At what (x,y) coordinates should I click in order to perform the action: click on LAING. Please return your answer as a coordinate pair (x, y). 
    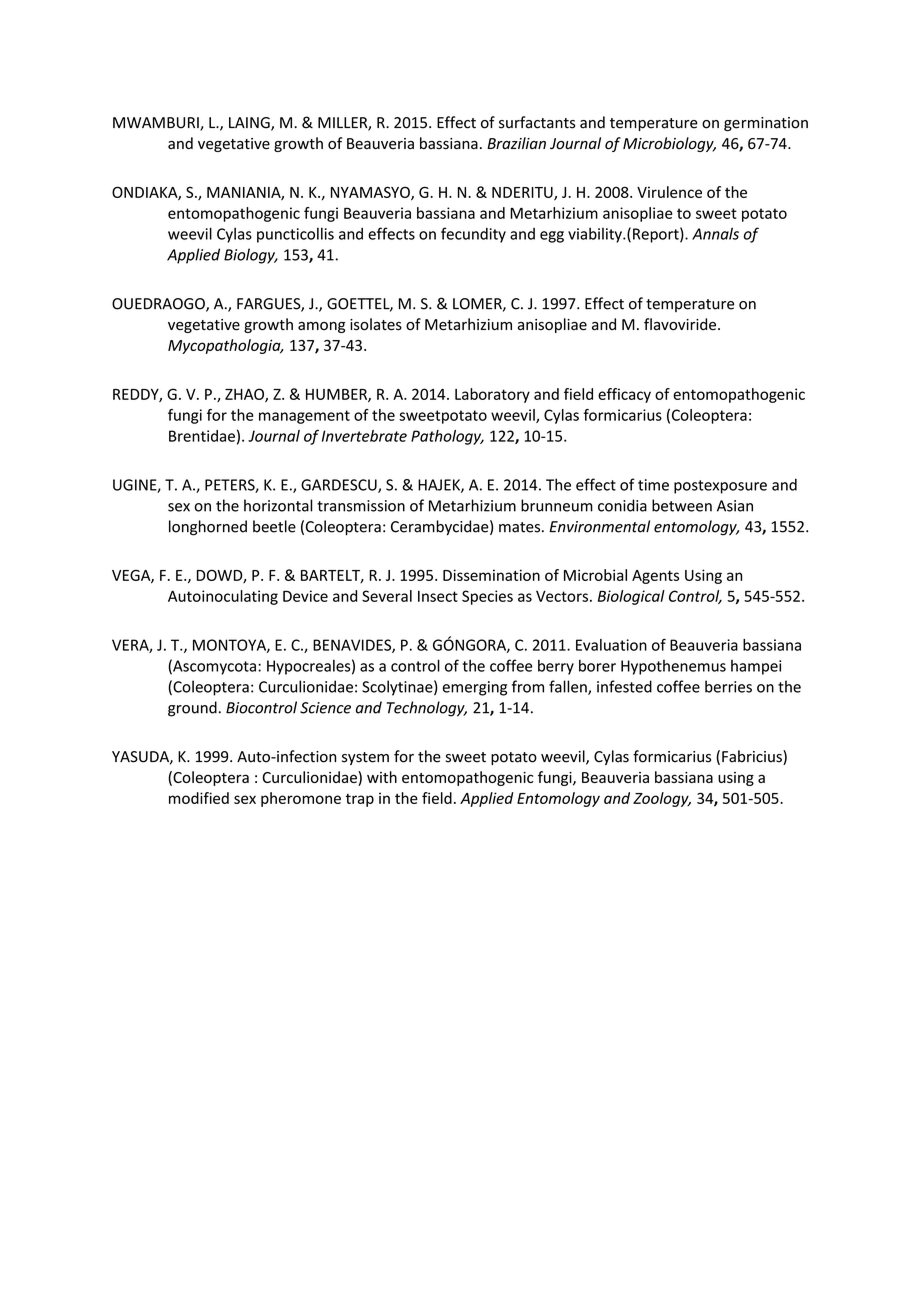
    Looking at the image, I should click on (250, 124).
